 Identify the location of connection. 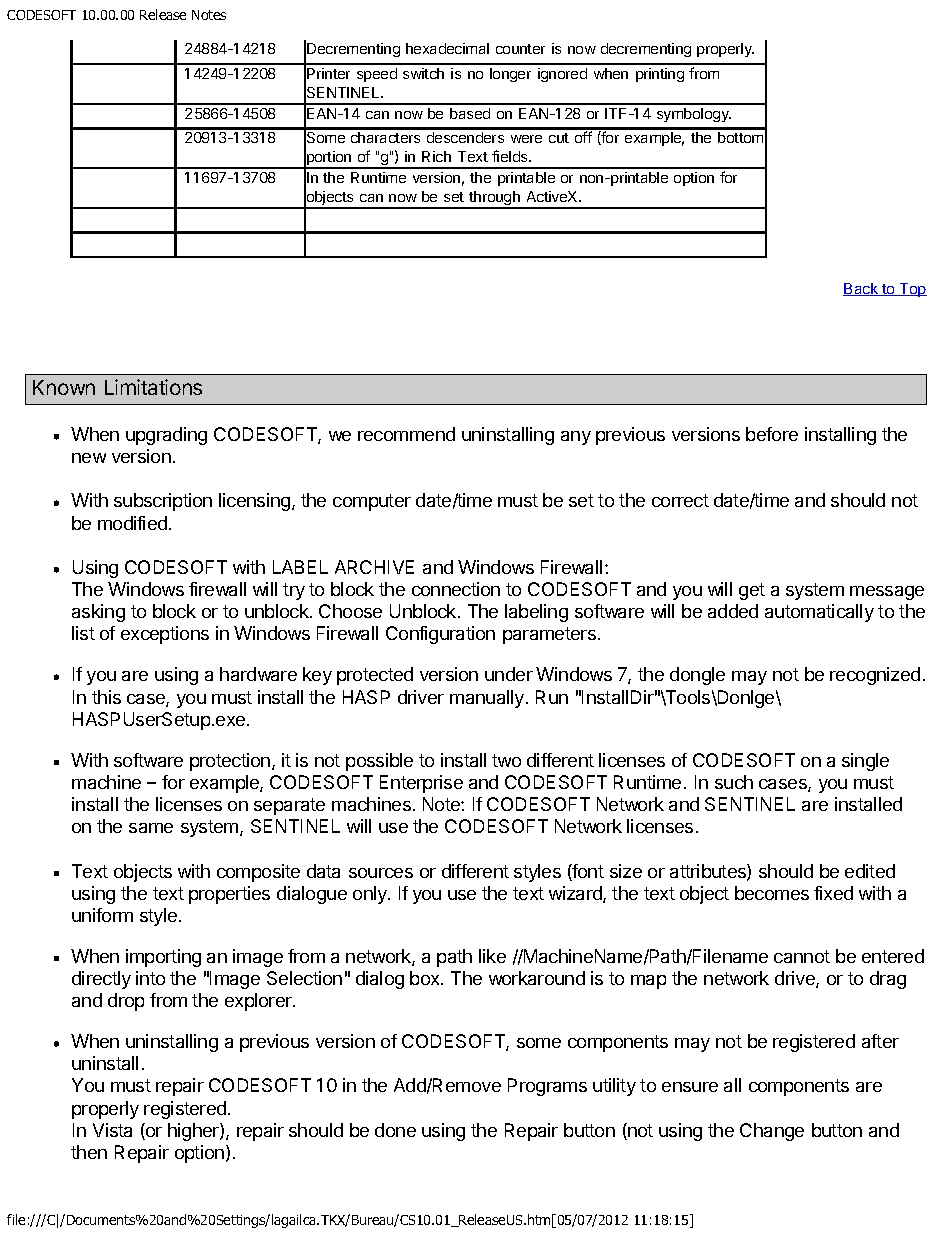
(456, 589).
